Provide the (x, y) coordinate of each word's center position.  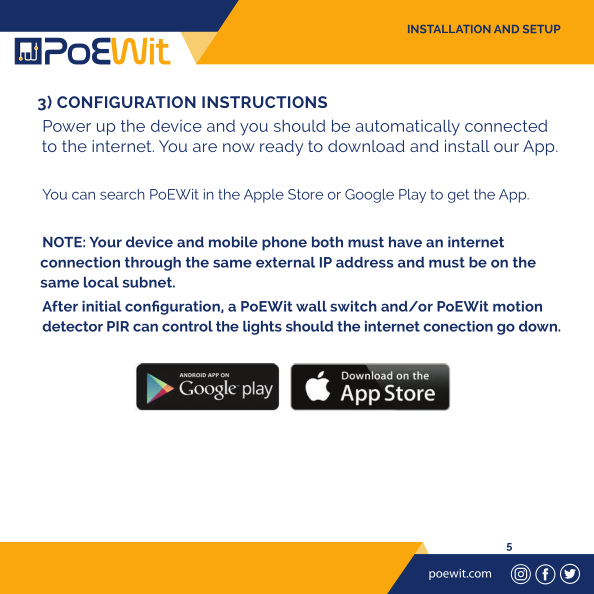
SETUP (541, 29)
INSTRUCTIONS (264, 102)
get (458, 196)
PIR (118, 326)
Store (305, 194)
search (122, 194)
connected (506, 126)
